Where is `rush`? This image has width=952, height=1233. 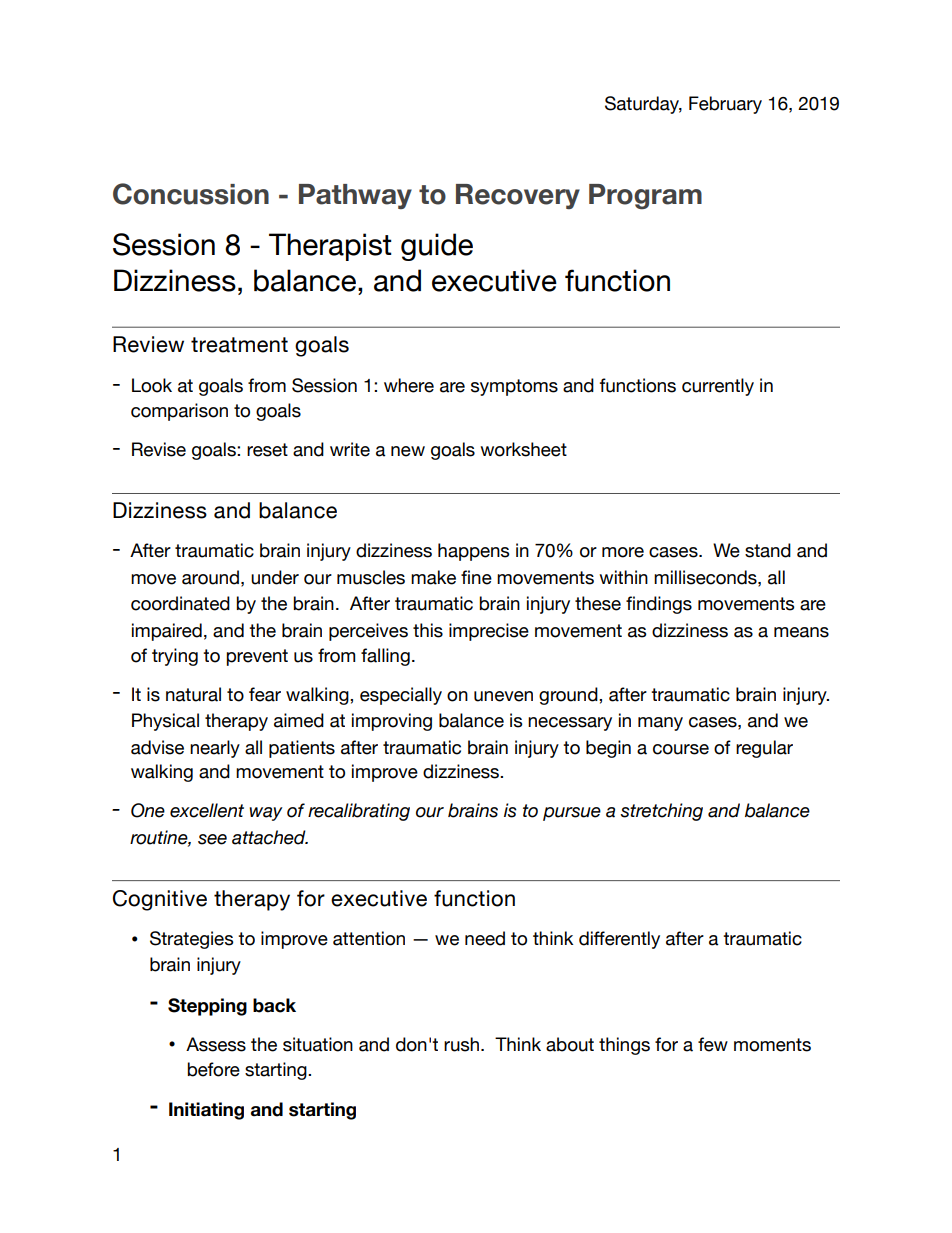 rush is located at coordinates (463, 1044).
